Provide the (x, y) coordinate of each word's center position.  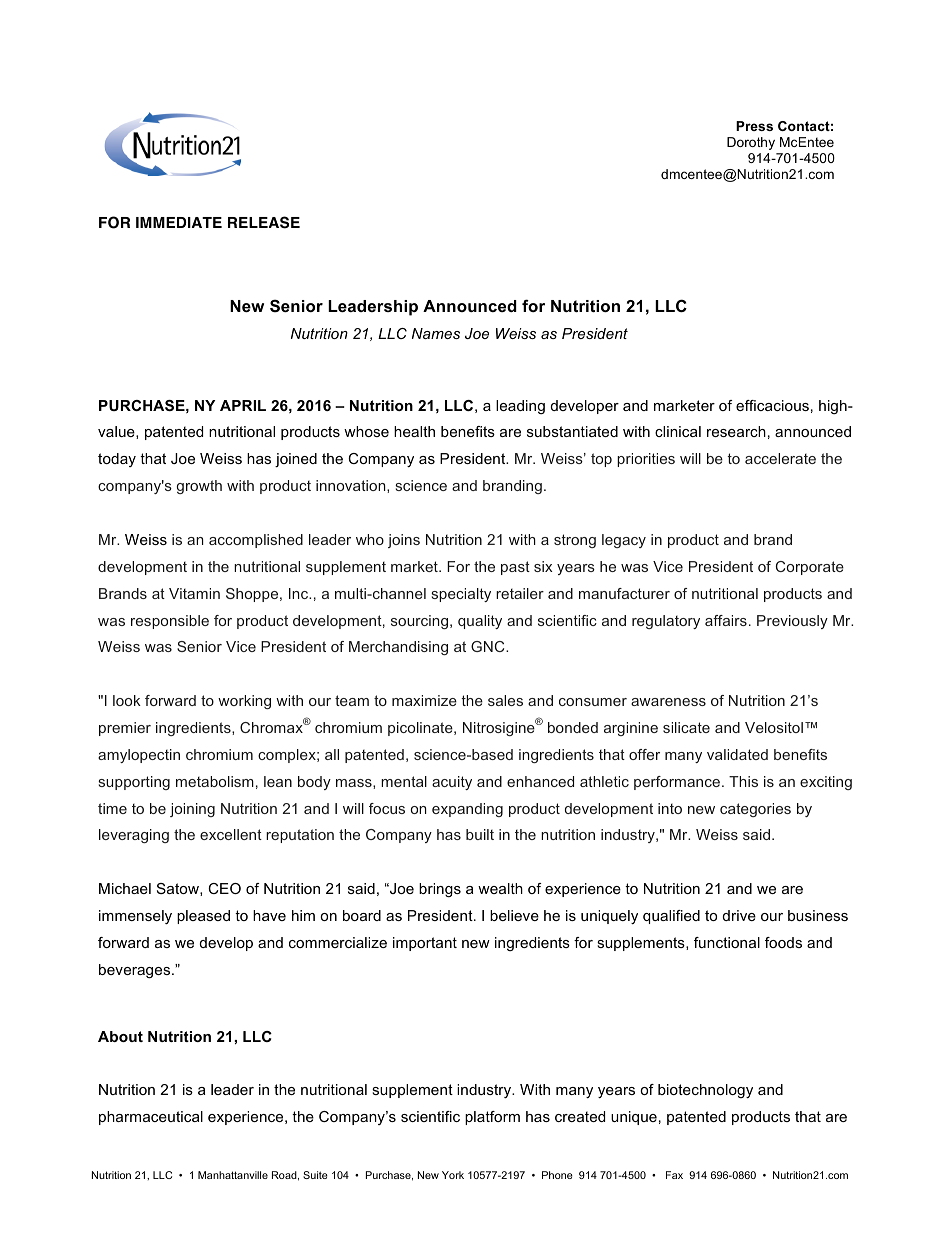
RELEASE (264, 222)
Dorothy (751, 143)
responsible (170, 622)
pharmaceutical (151, 1118)
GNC (489, 646)
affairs (726, 620)
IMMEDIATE (179, 222)
